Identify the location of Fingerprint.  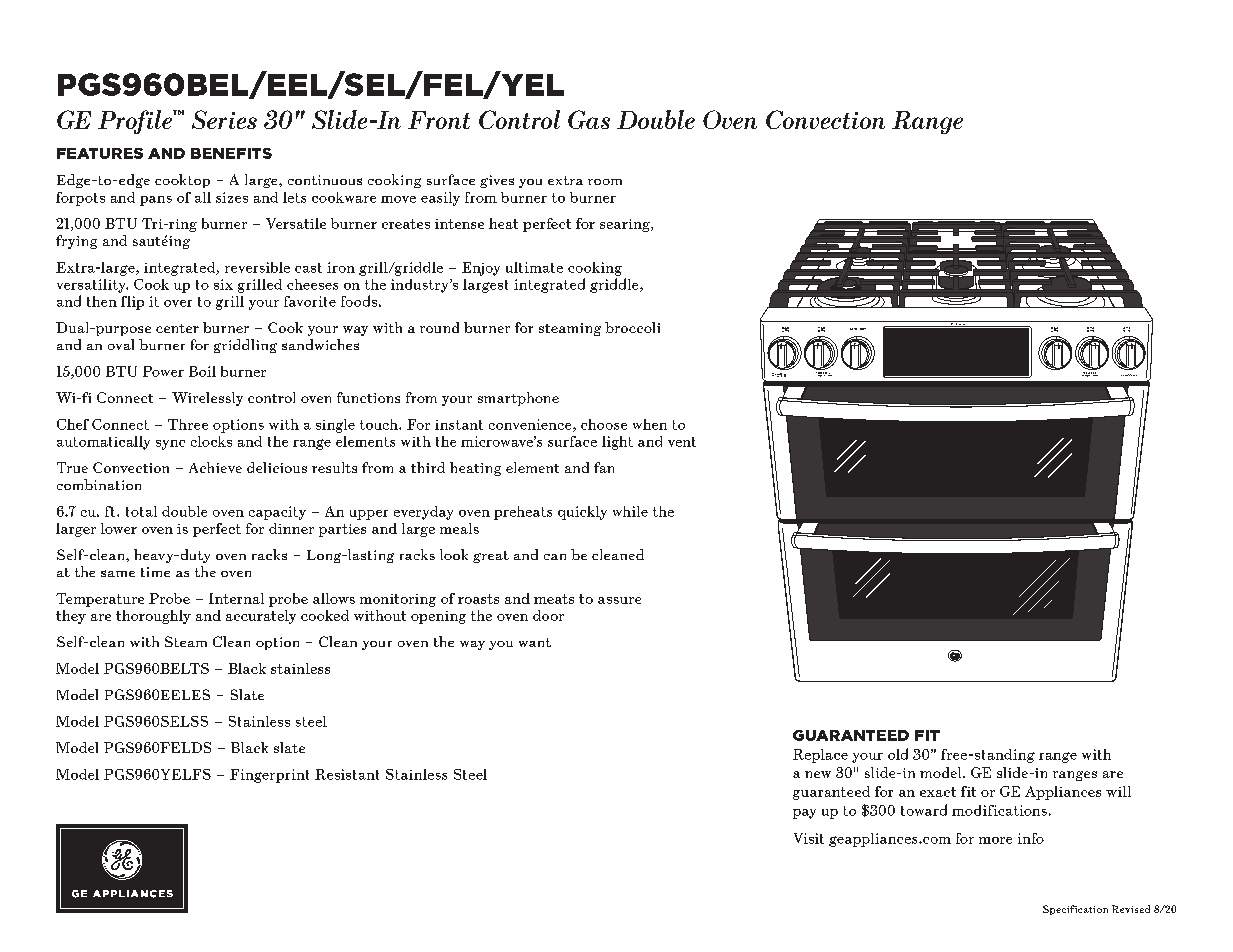
(269, 776).
